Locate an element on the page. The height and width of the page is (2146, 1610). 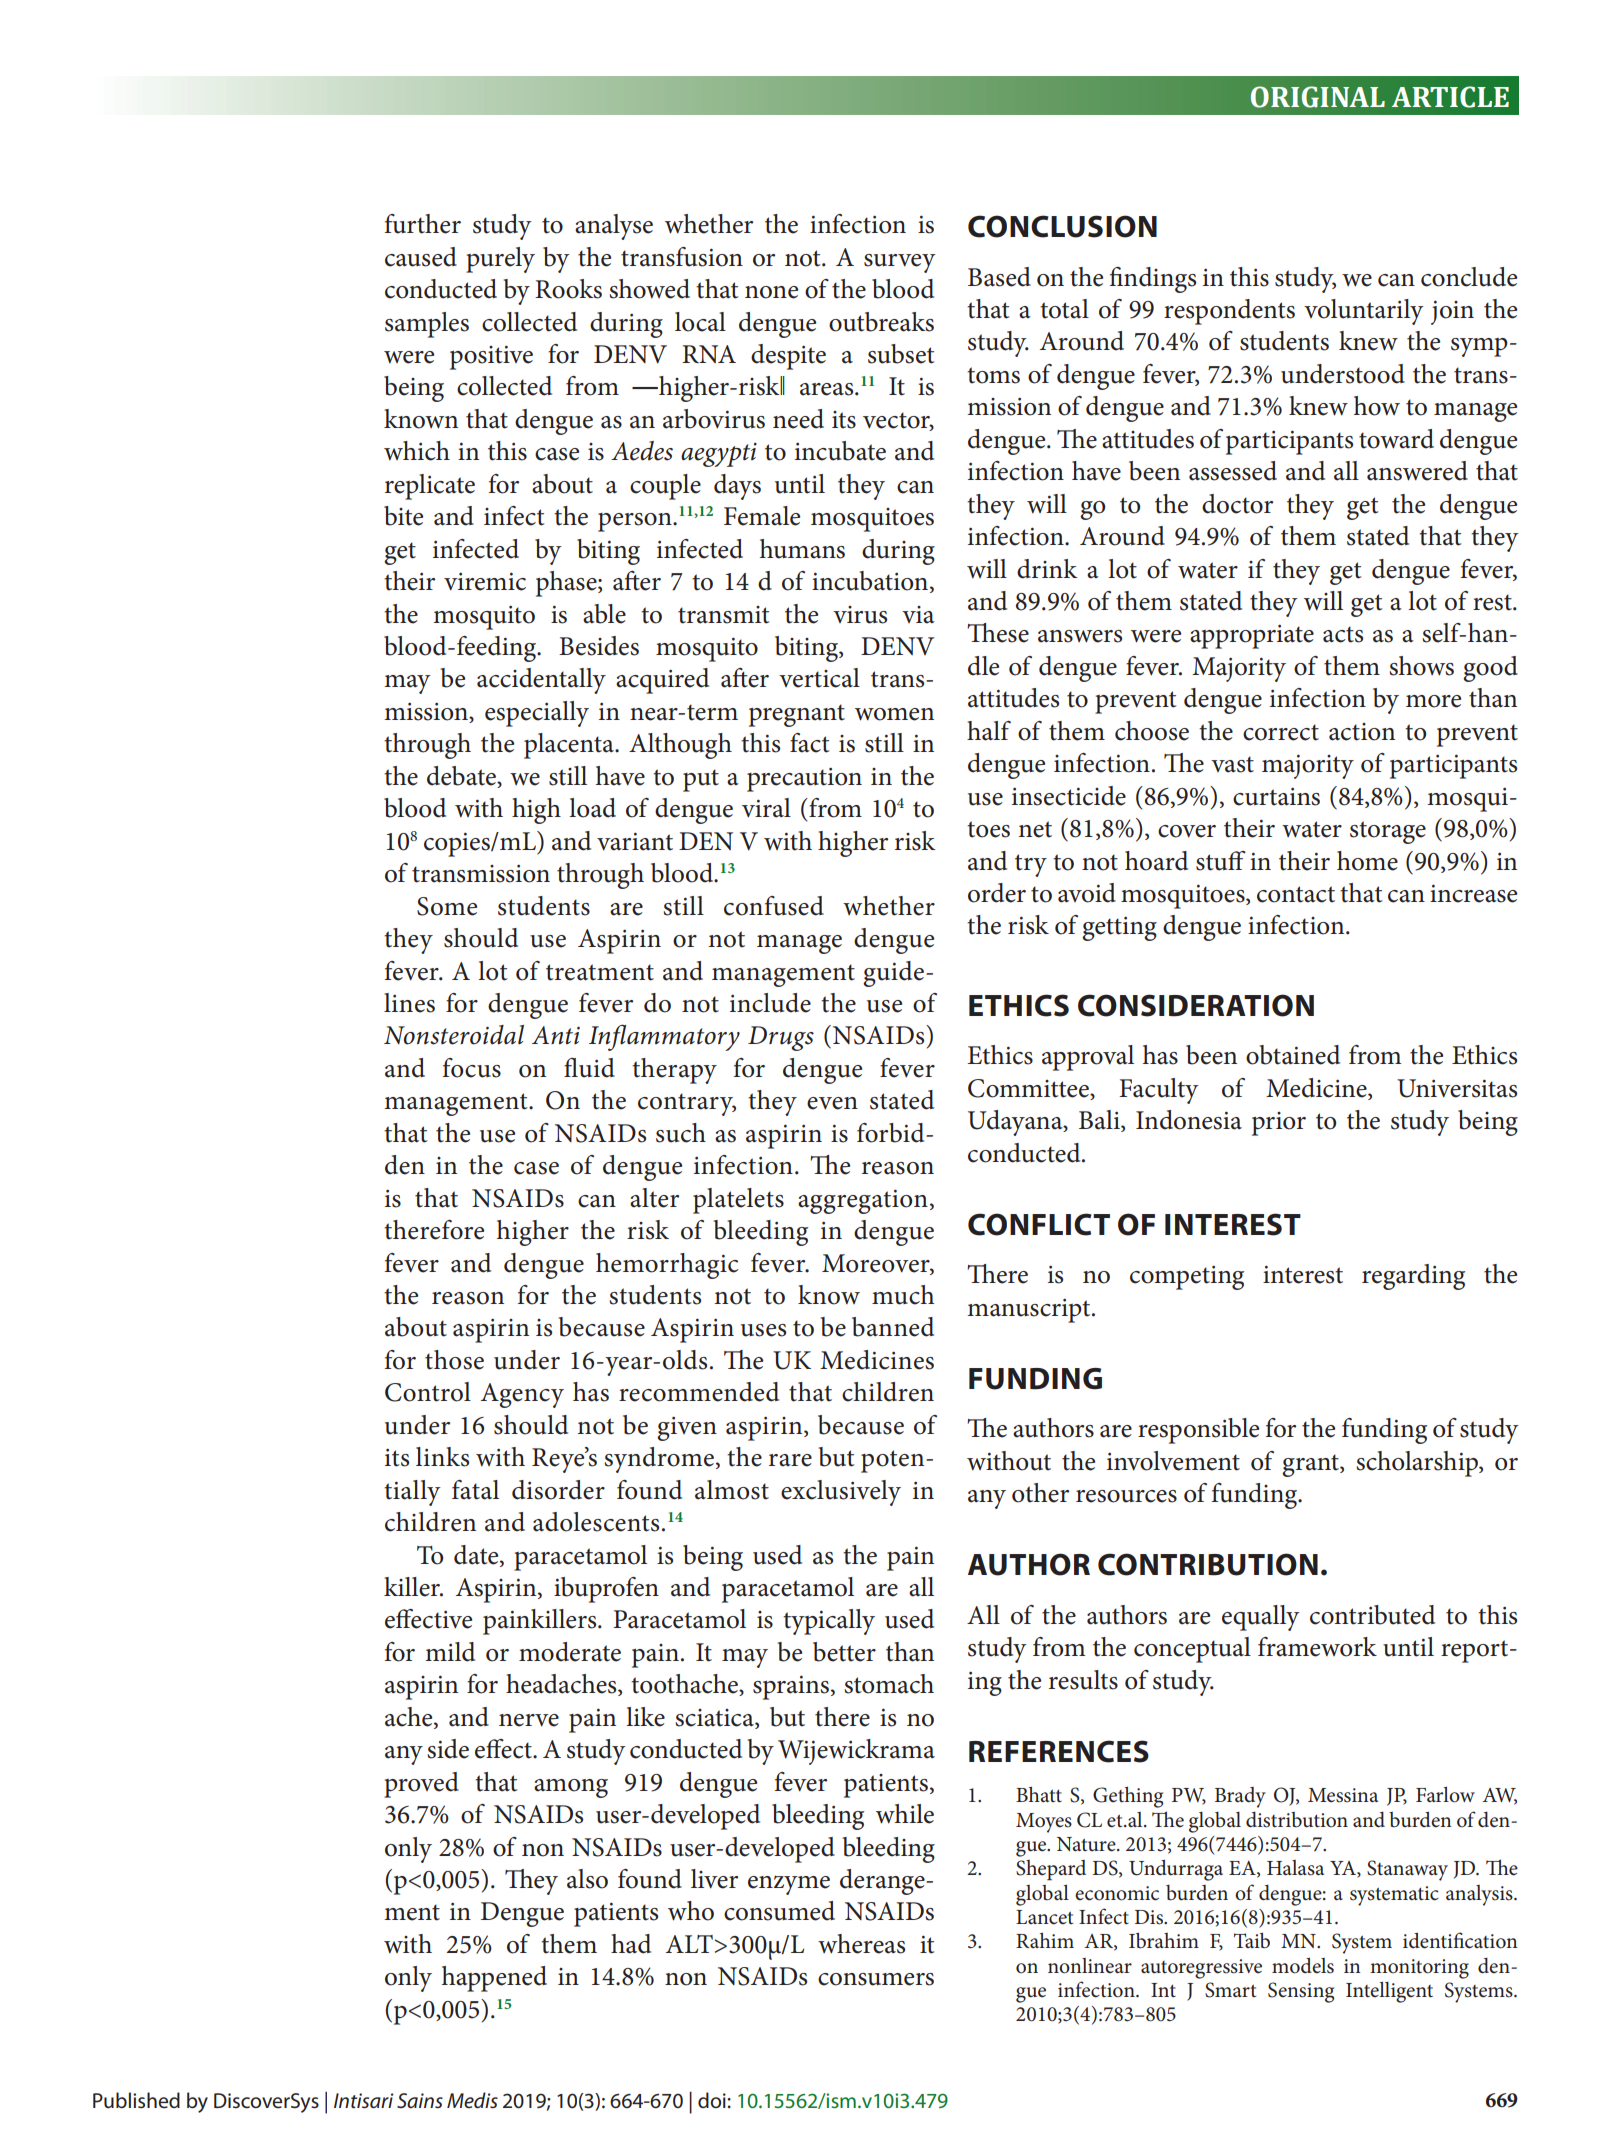
Published is located at coordinates (136, 2100).
